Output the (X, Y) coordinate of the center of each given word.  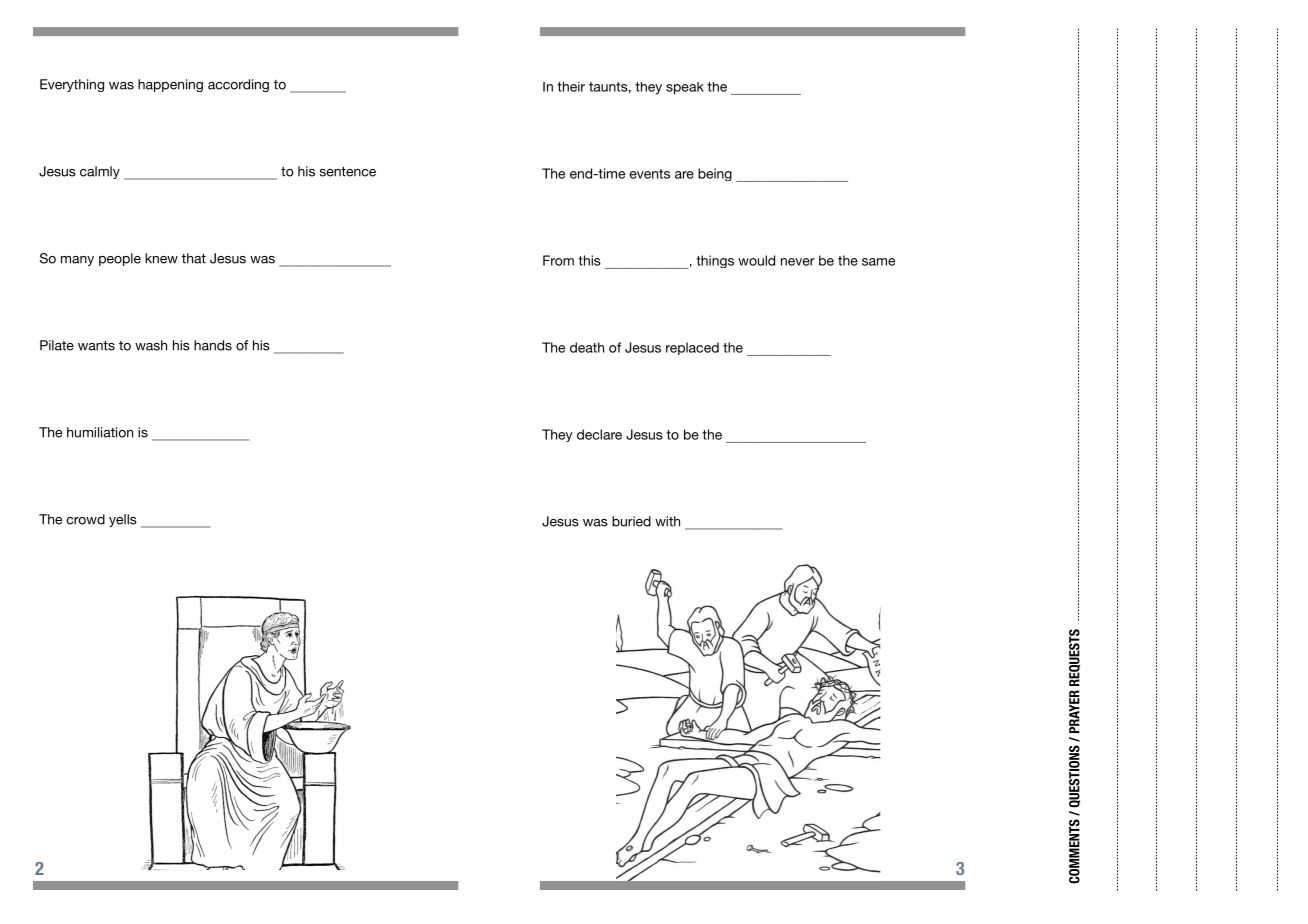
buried (631, 521)
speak (685, 88)
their (571, 87)
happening (170, 85)
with (667, 521)
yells (123, 520)
